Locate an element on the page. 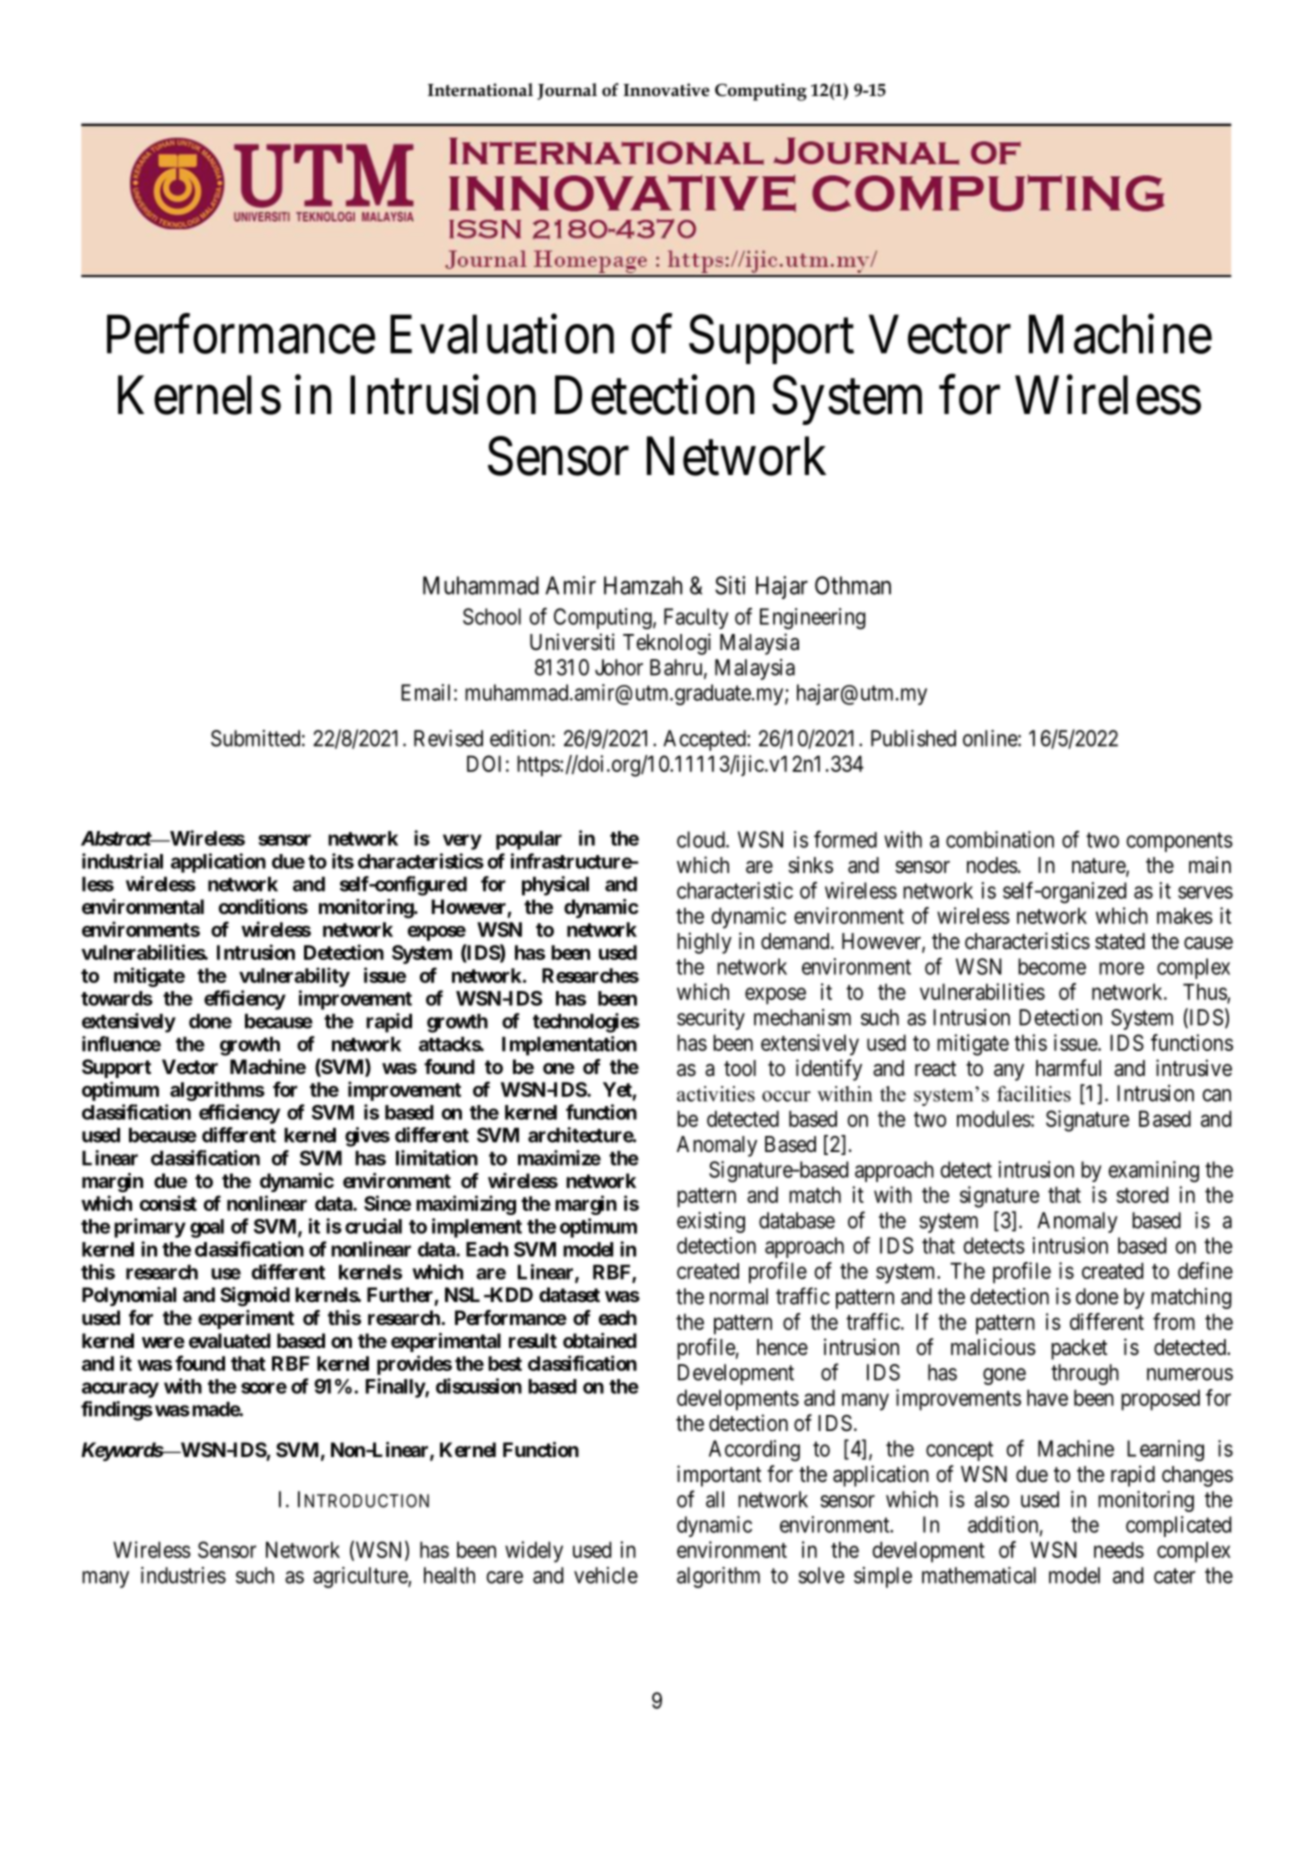  industries is located at coordinates (183, 1575).
